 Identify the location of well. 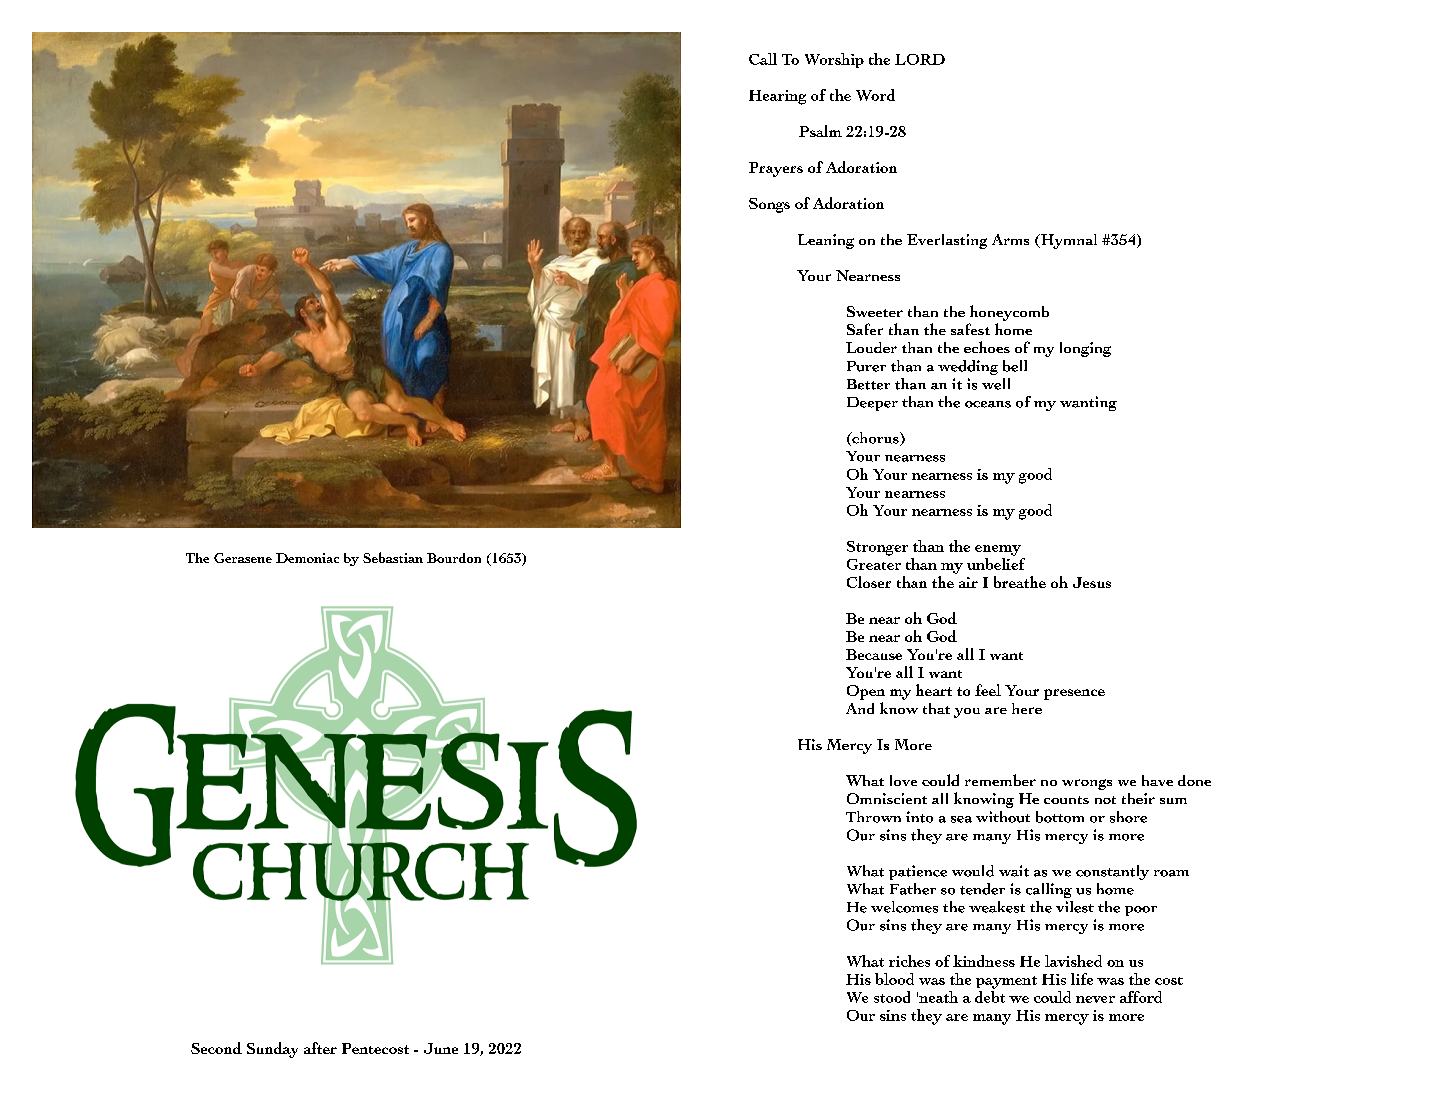
(996, 384).
